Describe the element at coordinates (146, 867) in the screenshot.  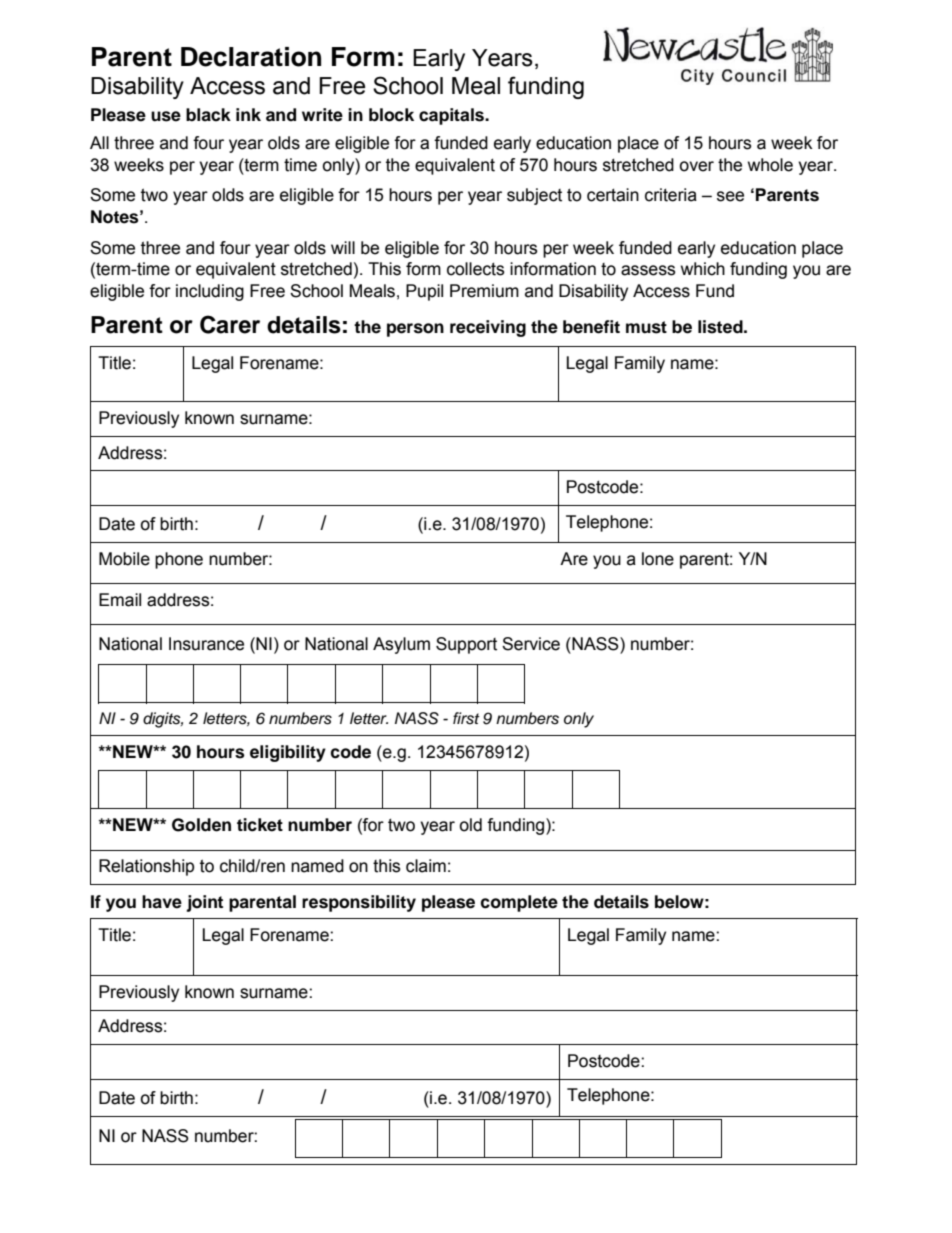
I see `Relationship` at that location.
